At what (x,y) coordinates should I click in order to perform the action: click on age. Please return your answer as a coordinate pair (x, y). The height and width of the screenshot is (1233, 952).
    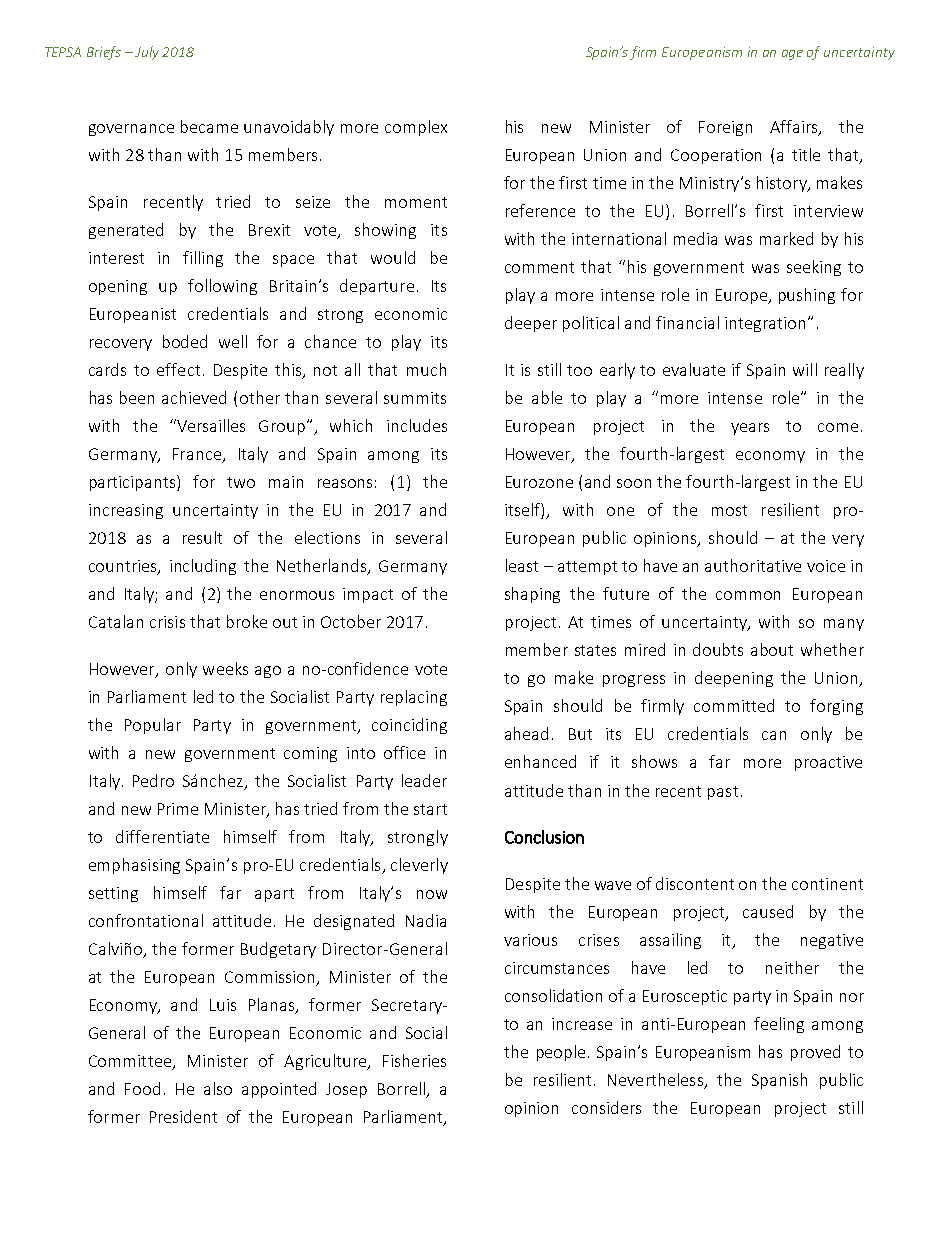
    Looking at the image, I should click on (792, 55).
